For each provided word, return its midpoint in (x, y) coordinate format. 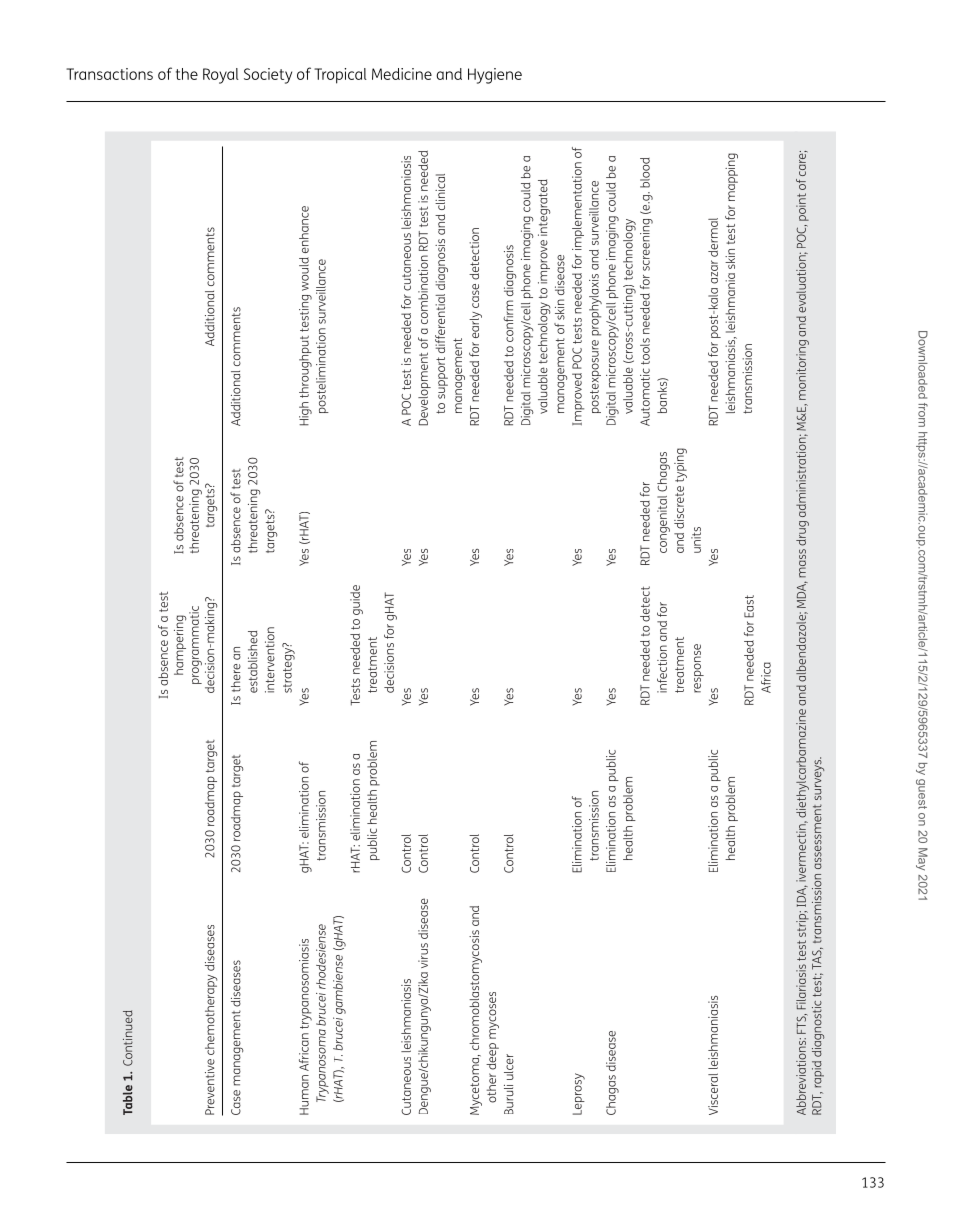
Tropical (340, 76)
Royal (221, 76)
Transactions (109, 74)
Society (268, 76)
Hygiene (495, 76)
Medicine (402, 74)
